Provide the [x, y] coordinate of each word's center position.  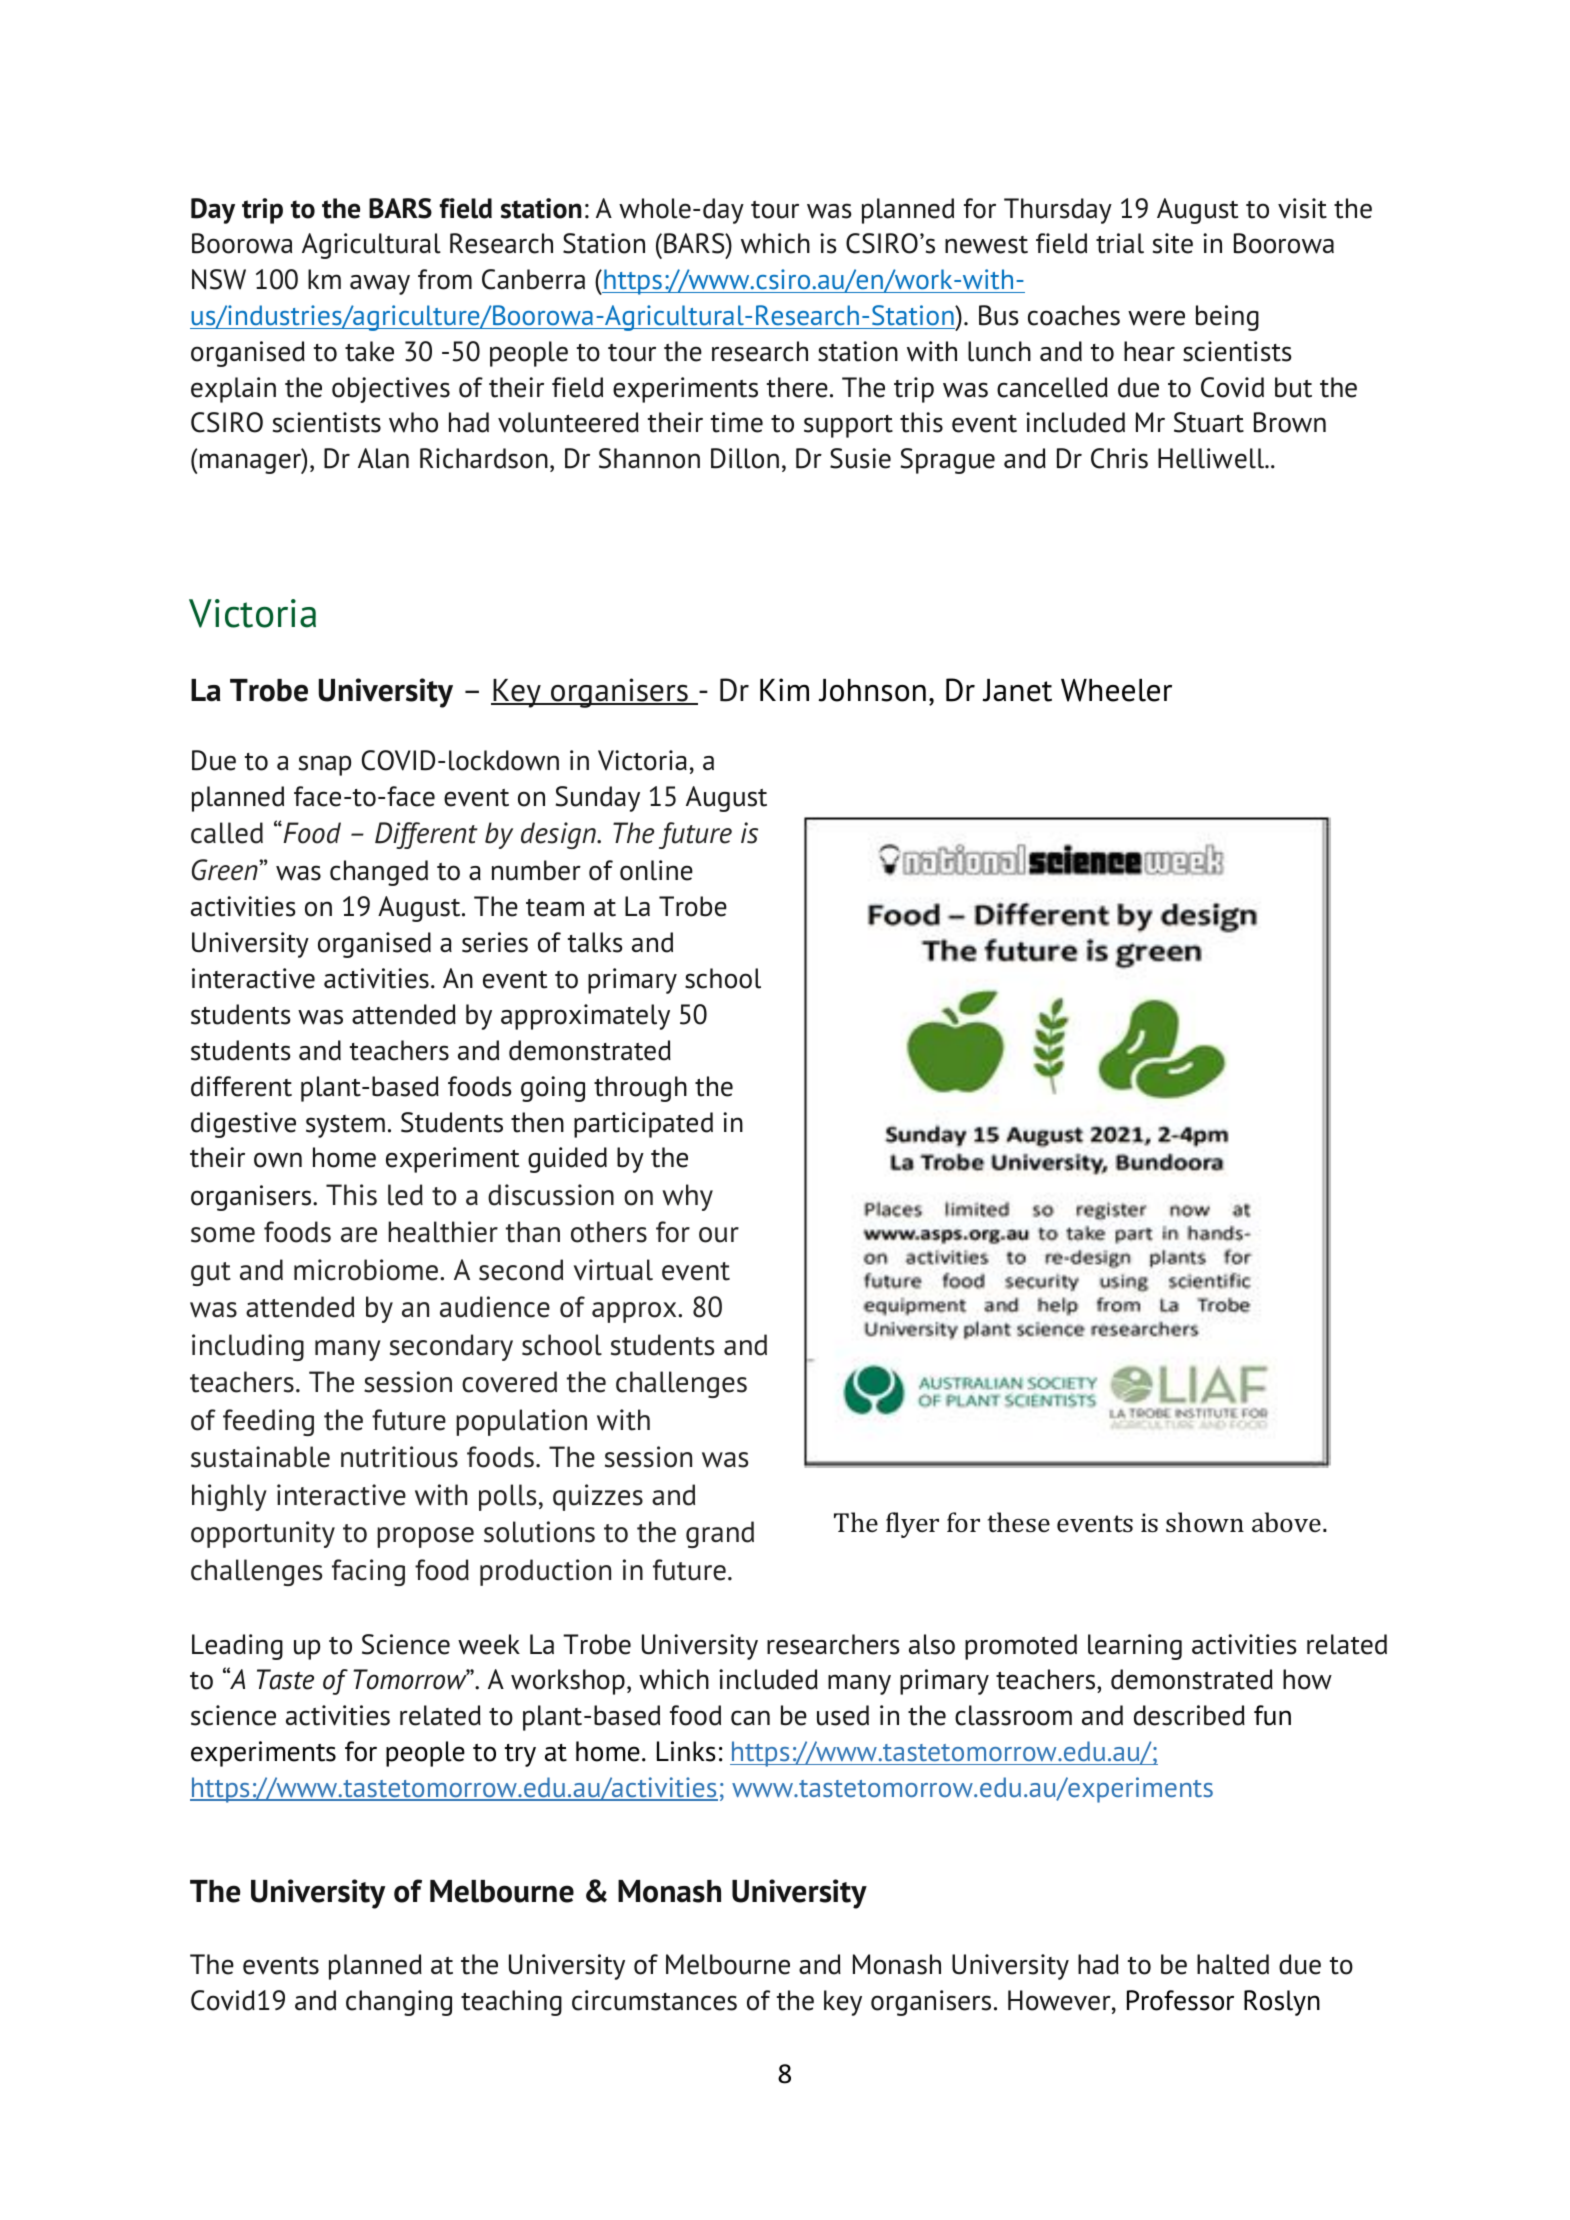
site [1173, 243]
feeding [268, 1422]
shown [1205, 1522]
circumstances [654, 2000]
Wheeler [1116, 690]
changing [399, 2003]
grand [720, 1534]
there [797, 387]
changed [379, 873]
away [380, 285]
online [656, 870]
